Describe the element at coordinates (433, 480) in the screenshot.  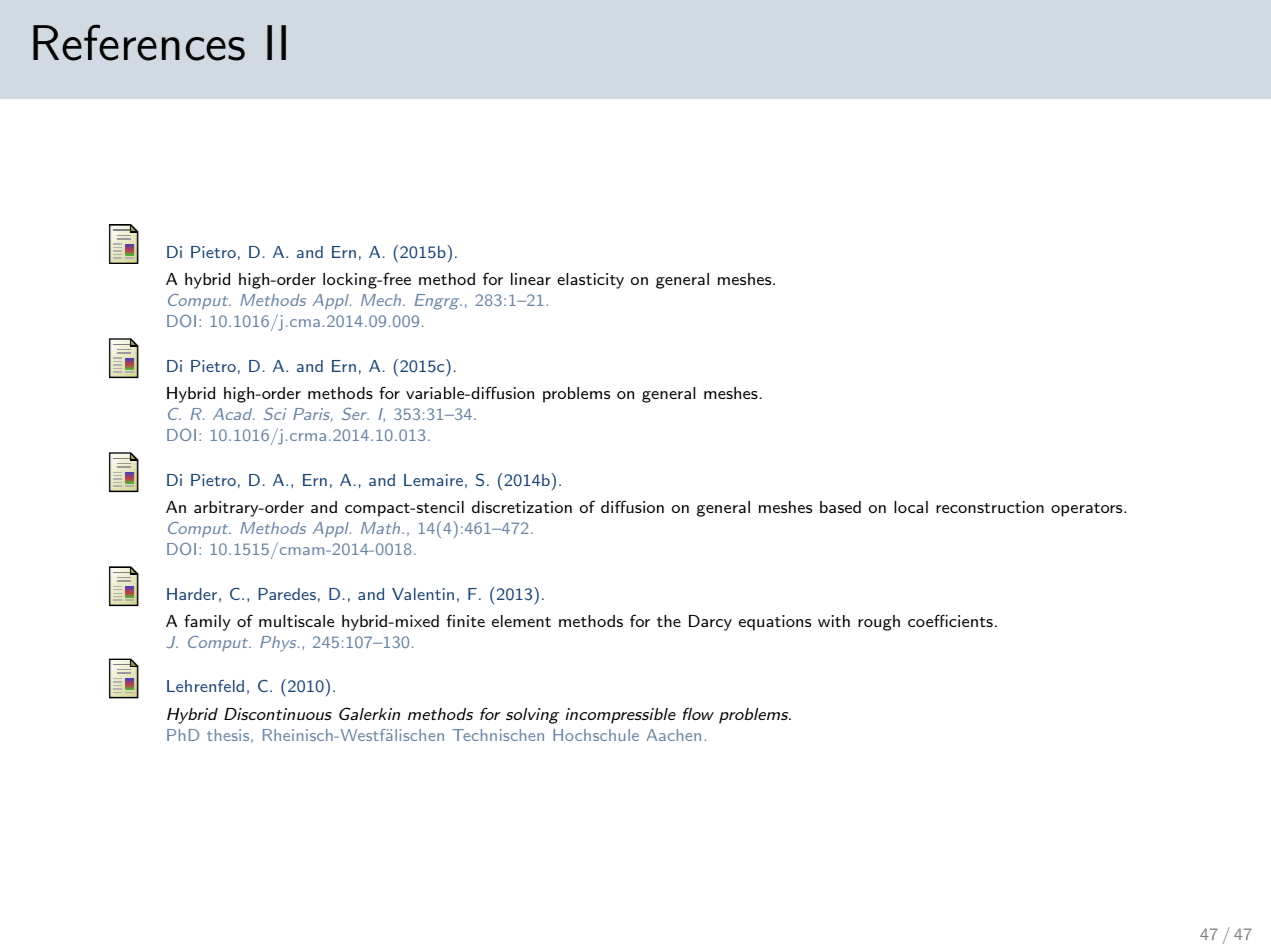
I see `Lemaire` at that location.
